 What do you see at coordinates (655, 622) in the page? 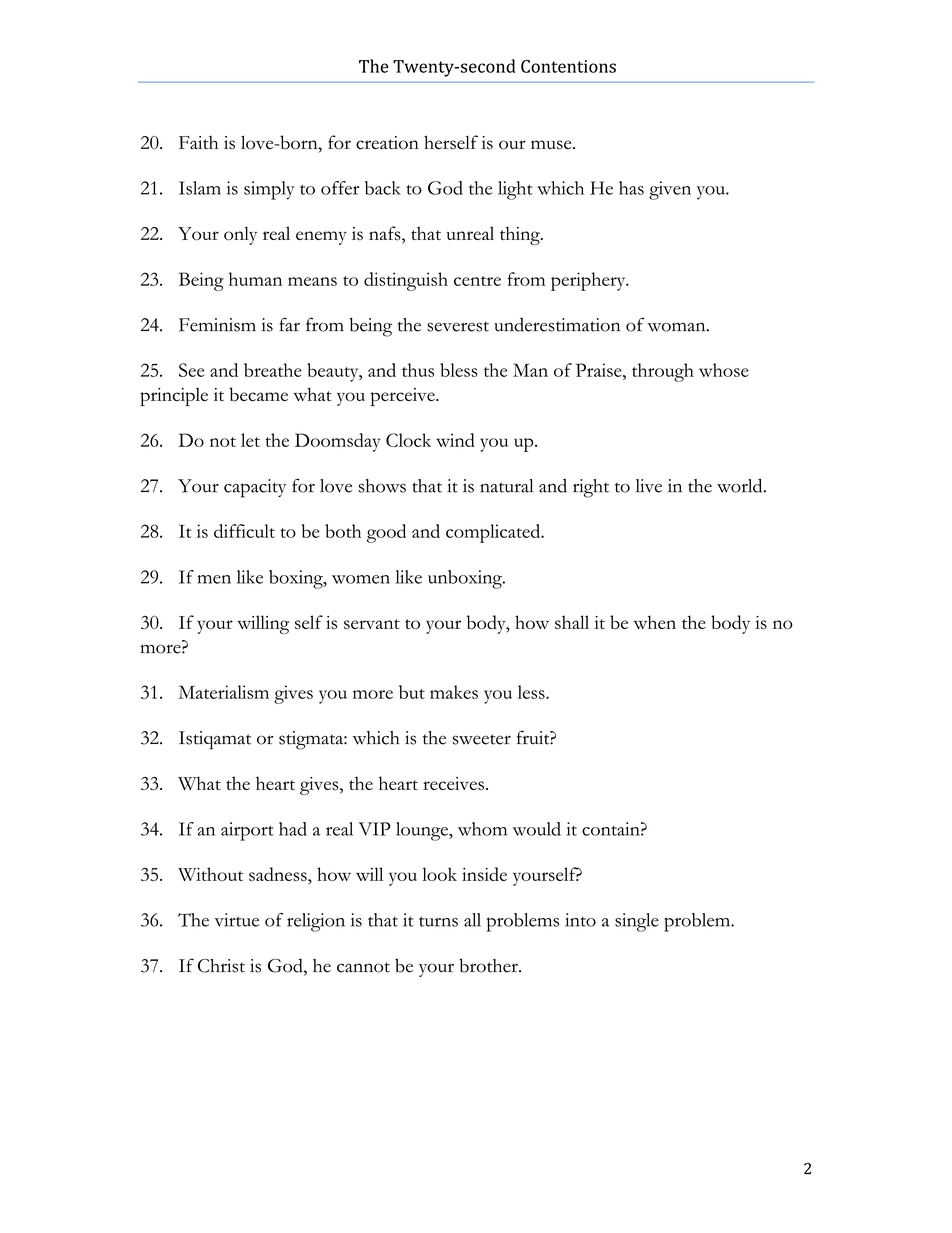
I see `when` at bounding box center [655, 622].
